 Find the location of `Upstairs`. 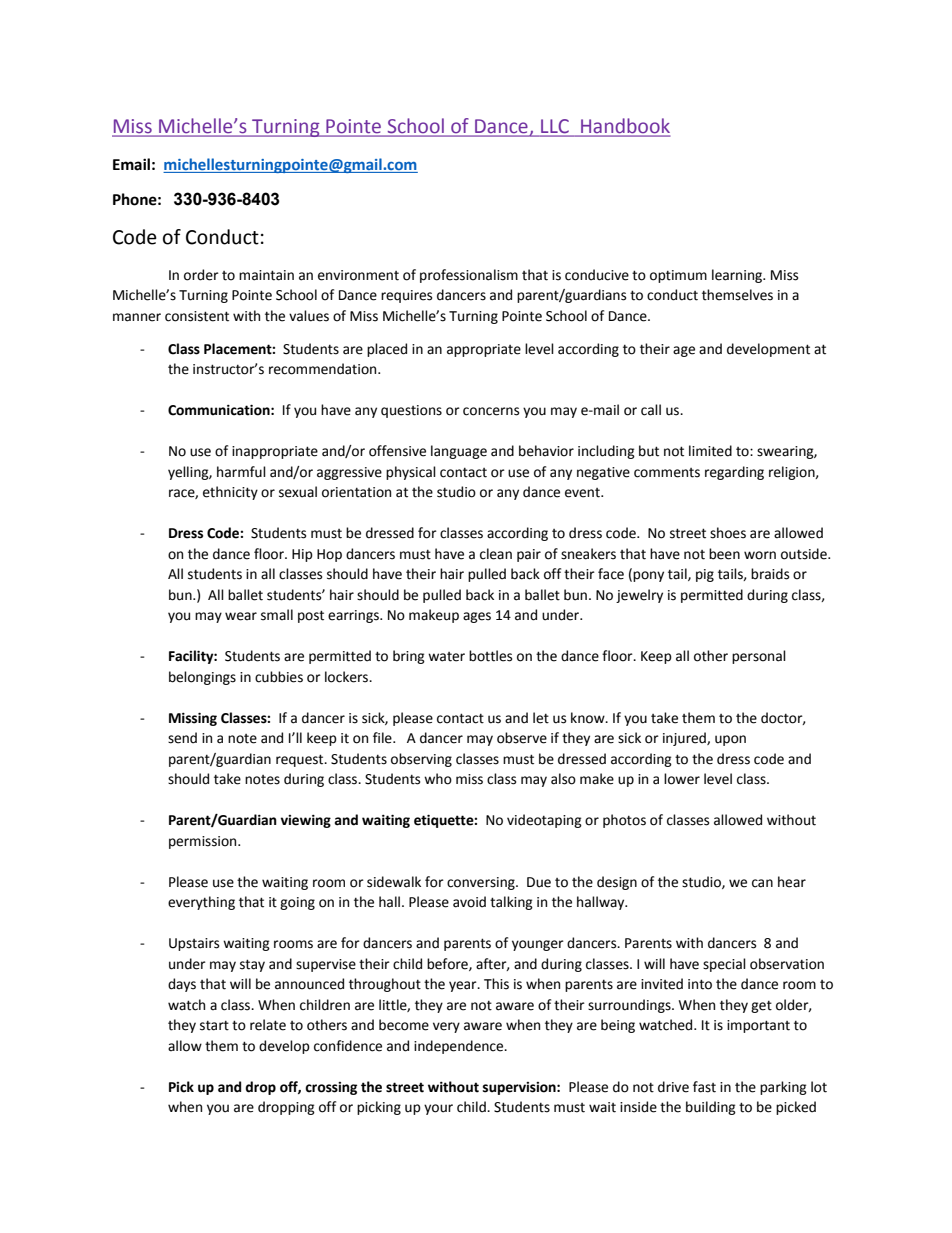

Upstairs is located at coordinates (194, 944).
